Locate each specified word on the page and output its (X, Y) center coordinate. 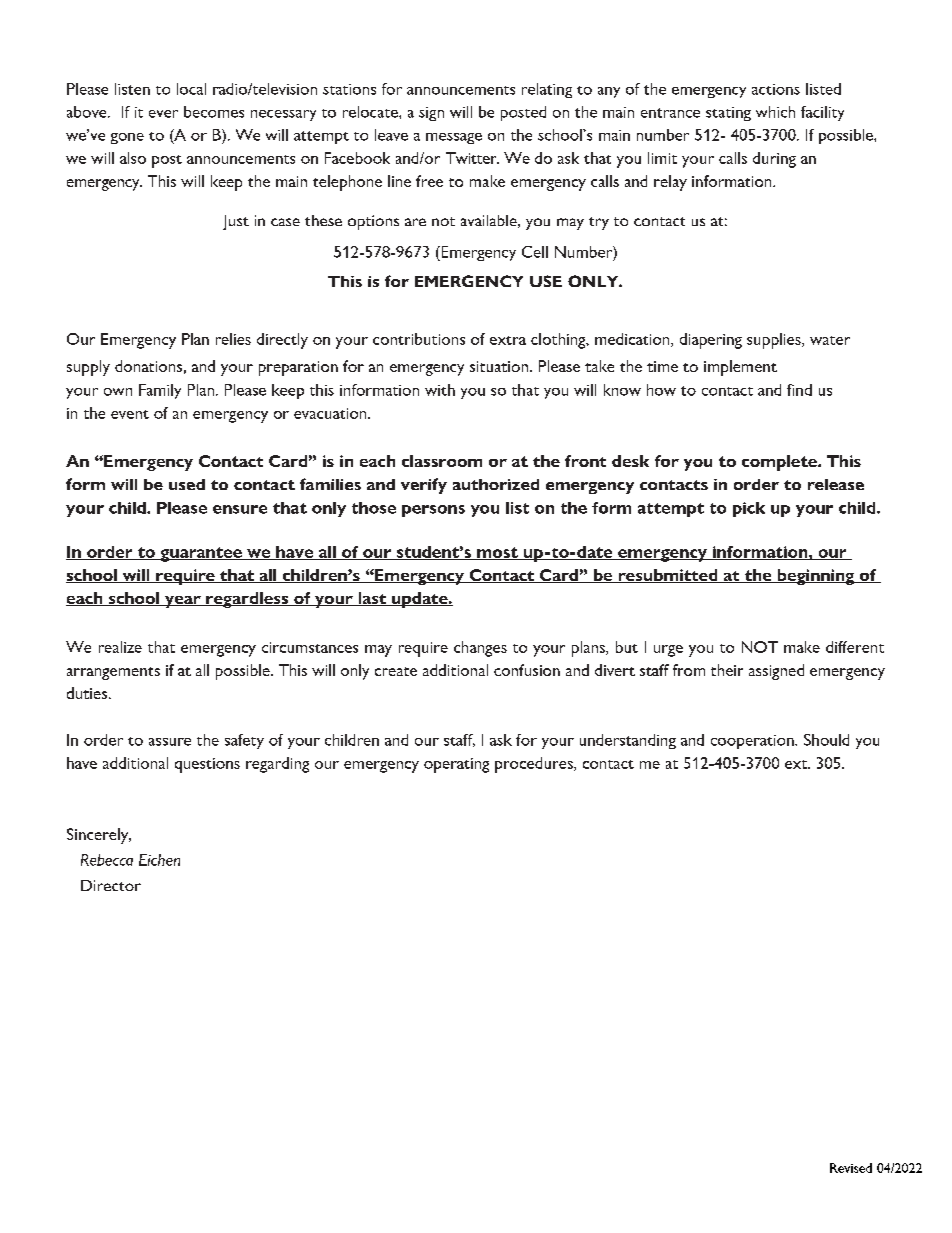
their (727, 670)
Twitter (472, 158)
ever (163, 114)
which (775, 112)
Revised (851, 1168)
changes (480, 649)
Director (111, 885)
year (183, 602)
